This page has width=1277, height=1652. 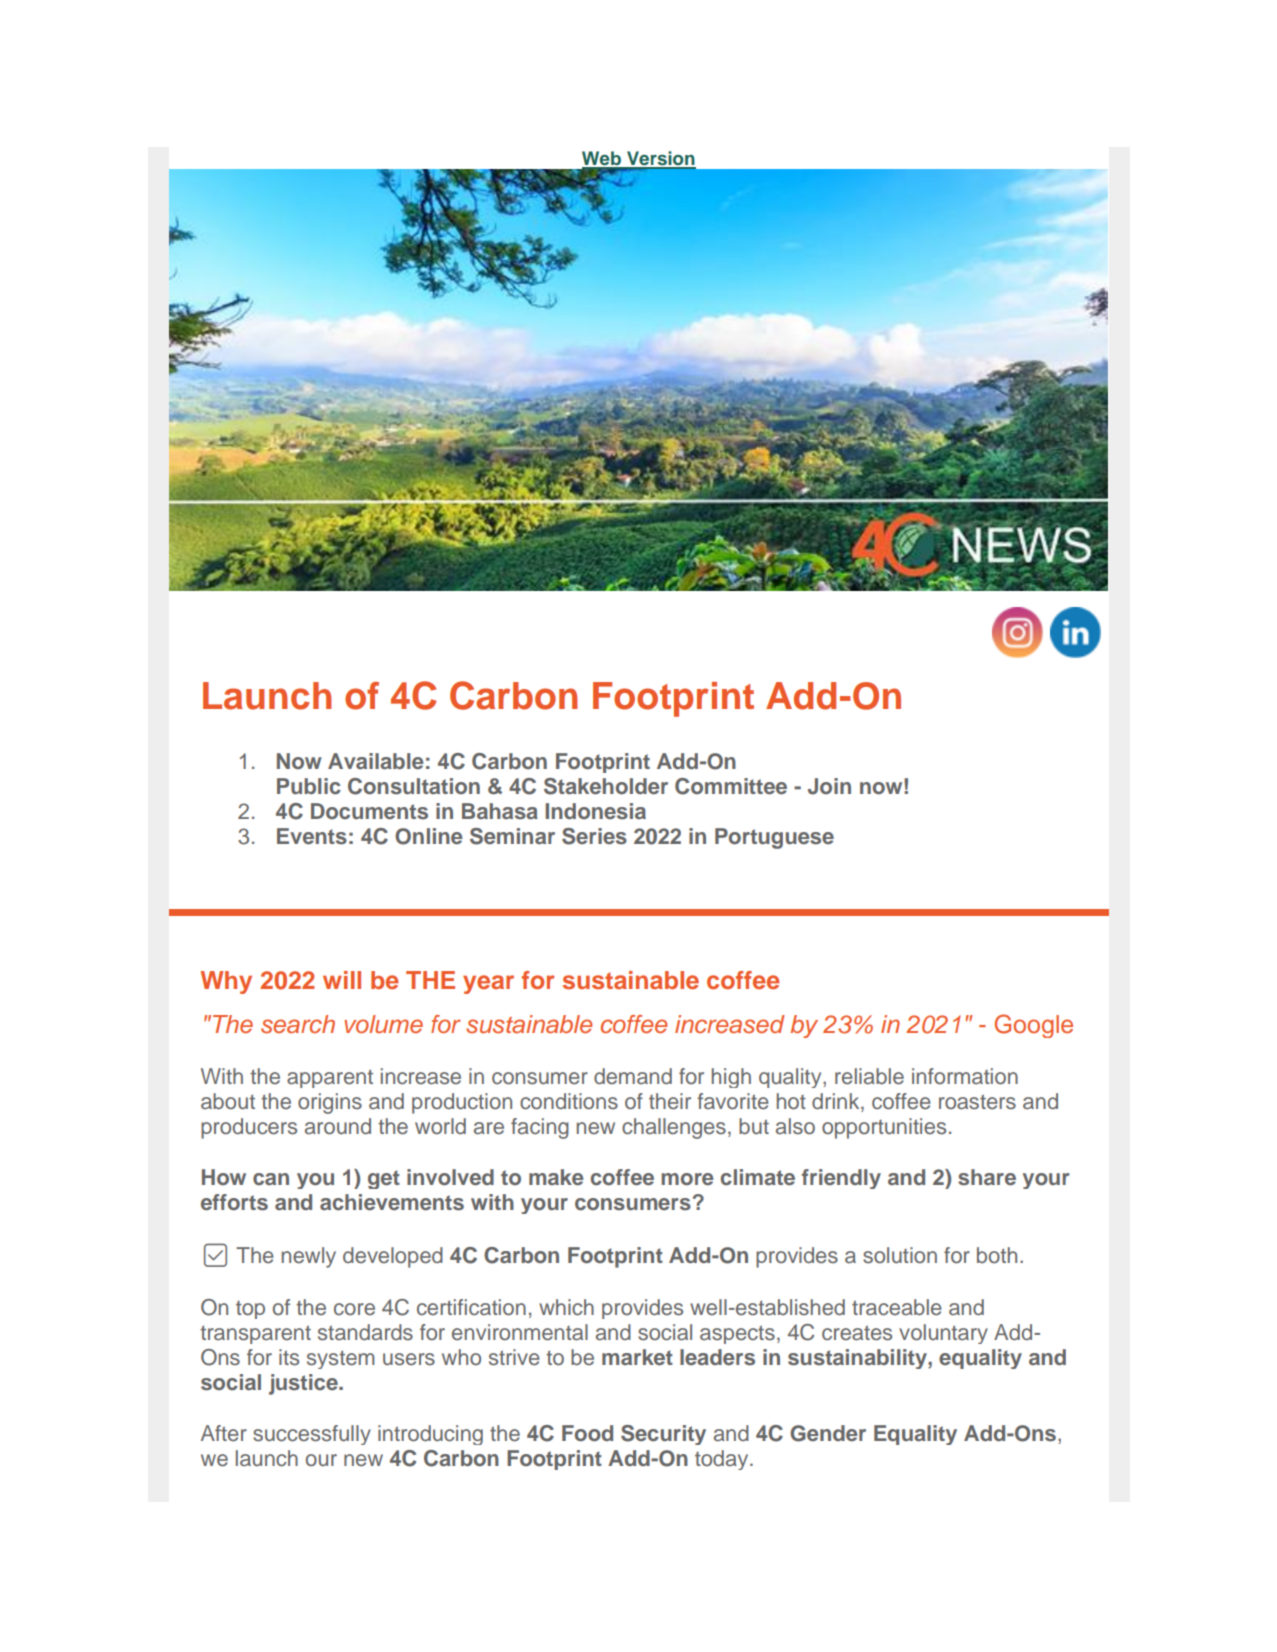 I want to click on achievements, so click(x=392, y=1202).
